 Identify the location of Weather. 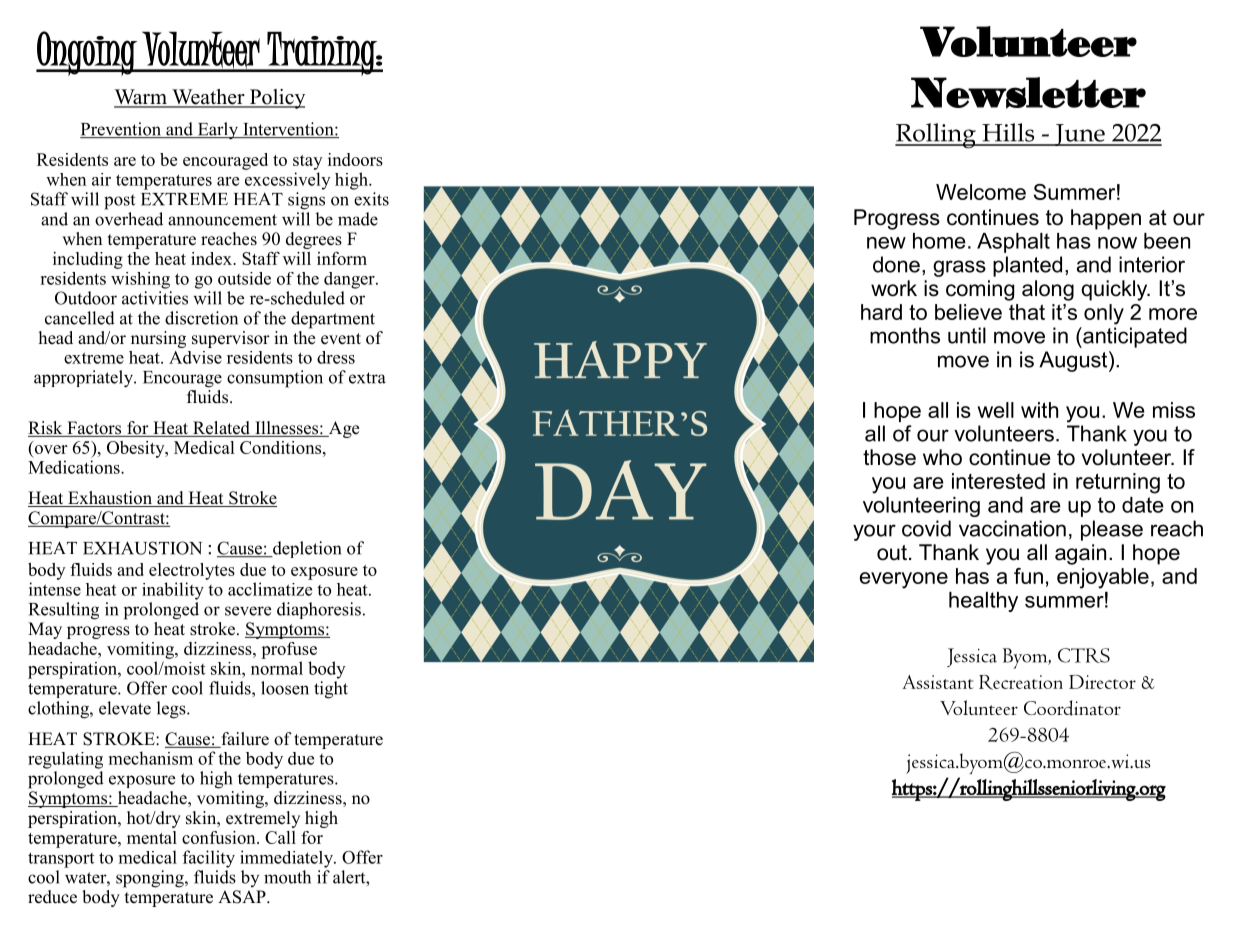
(208, 98).
